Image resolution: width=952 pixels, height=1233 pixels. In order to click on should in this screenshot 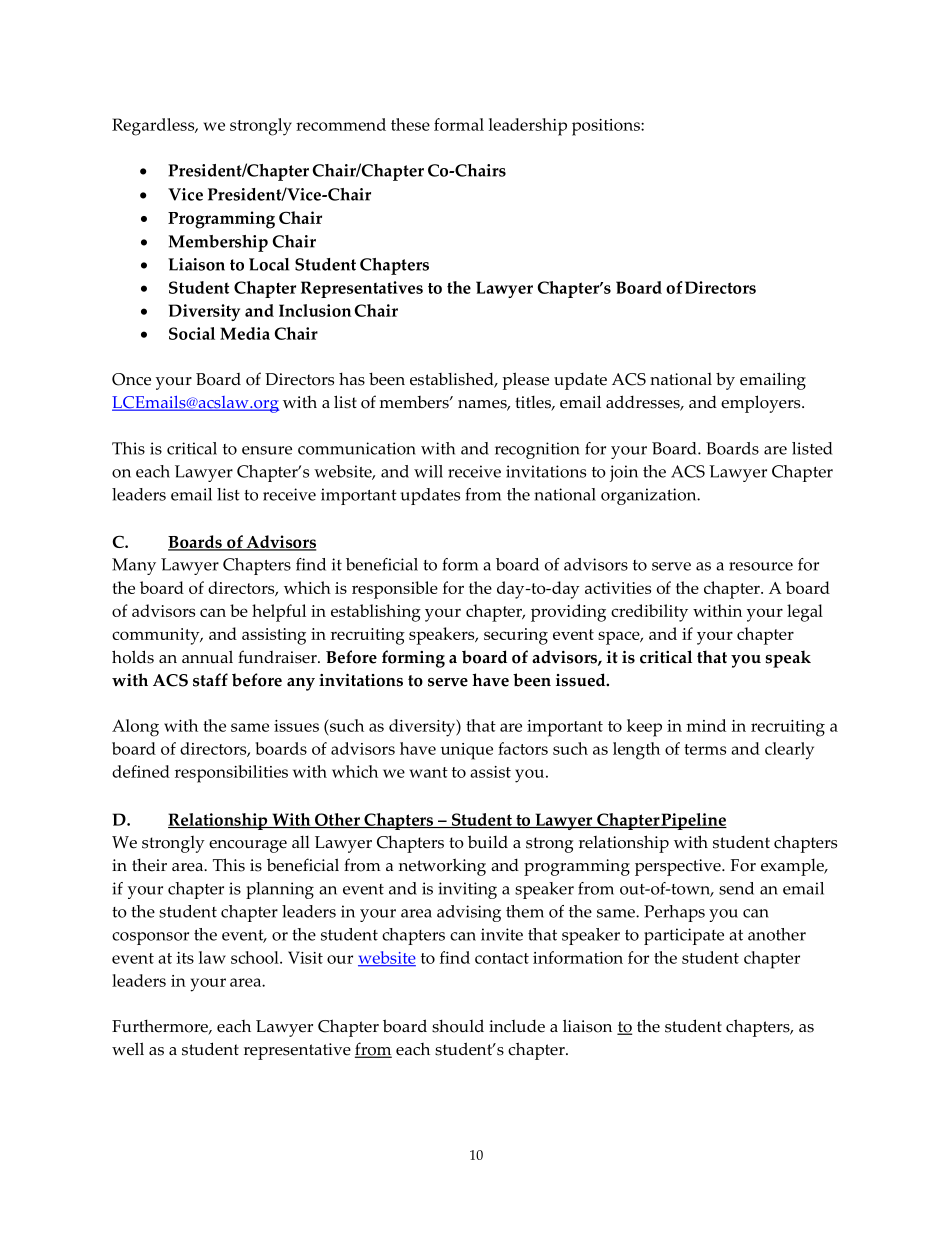, I will do `click(458, 1026)`.
